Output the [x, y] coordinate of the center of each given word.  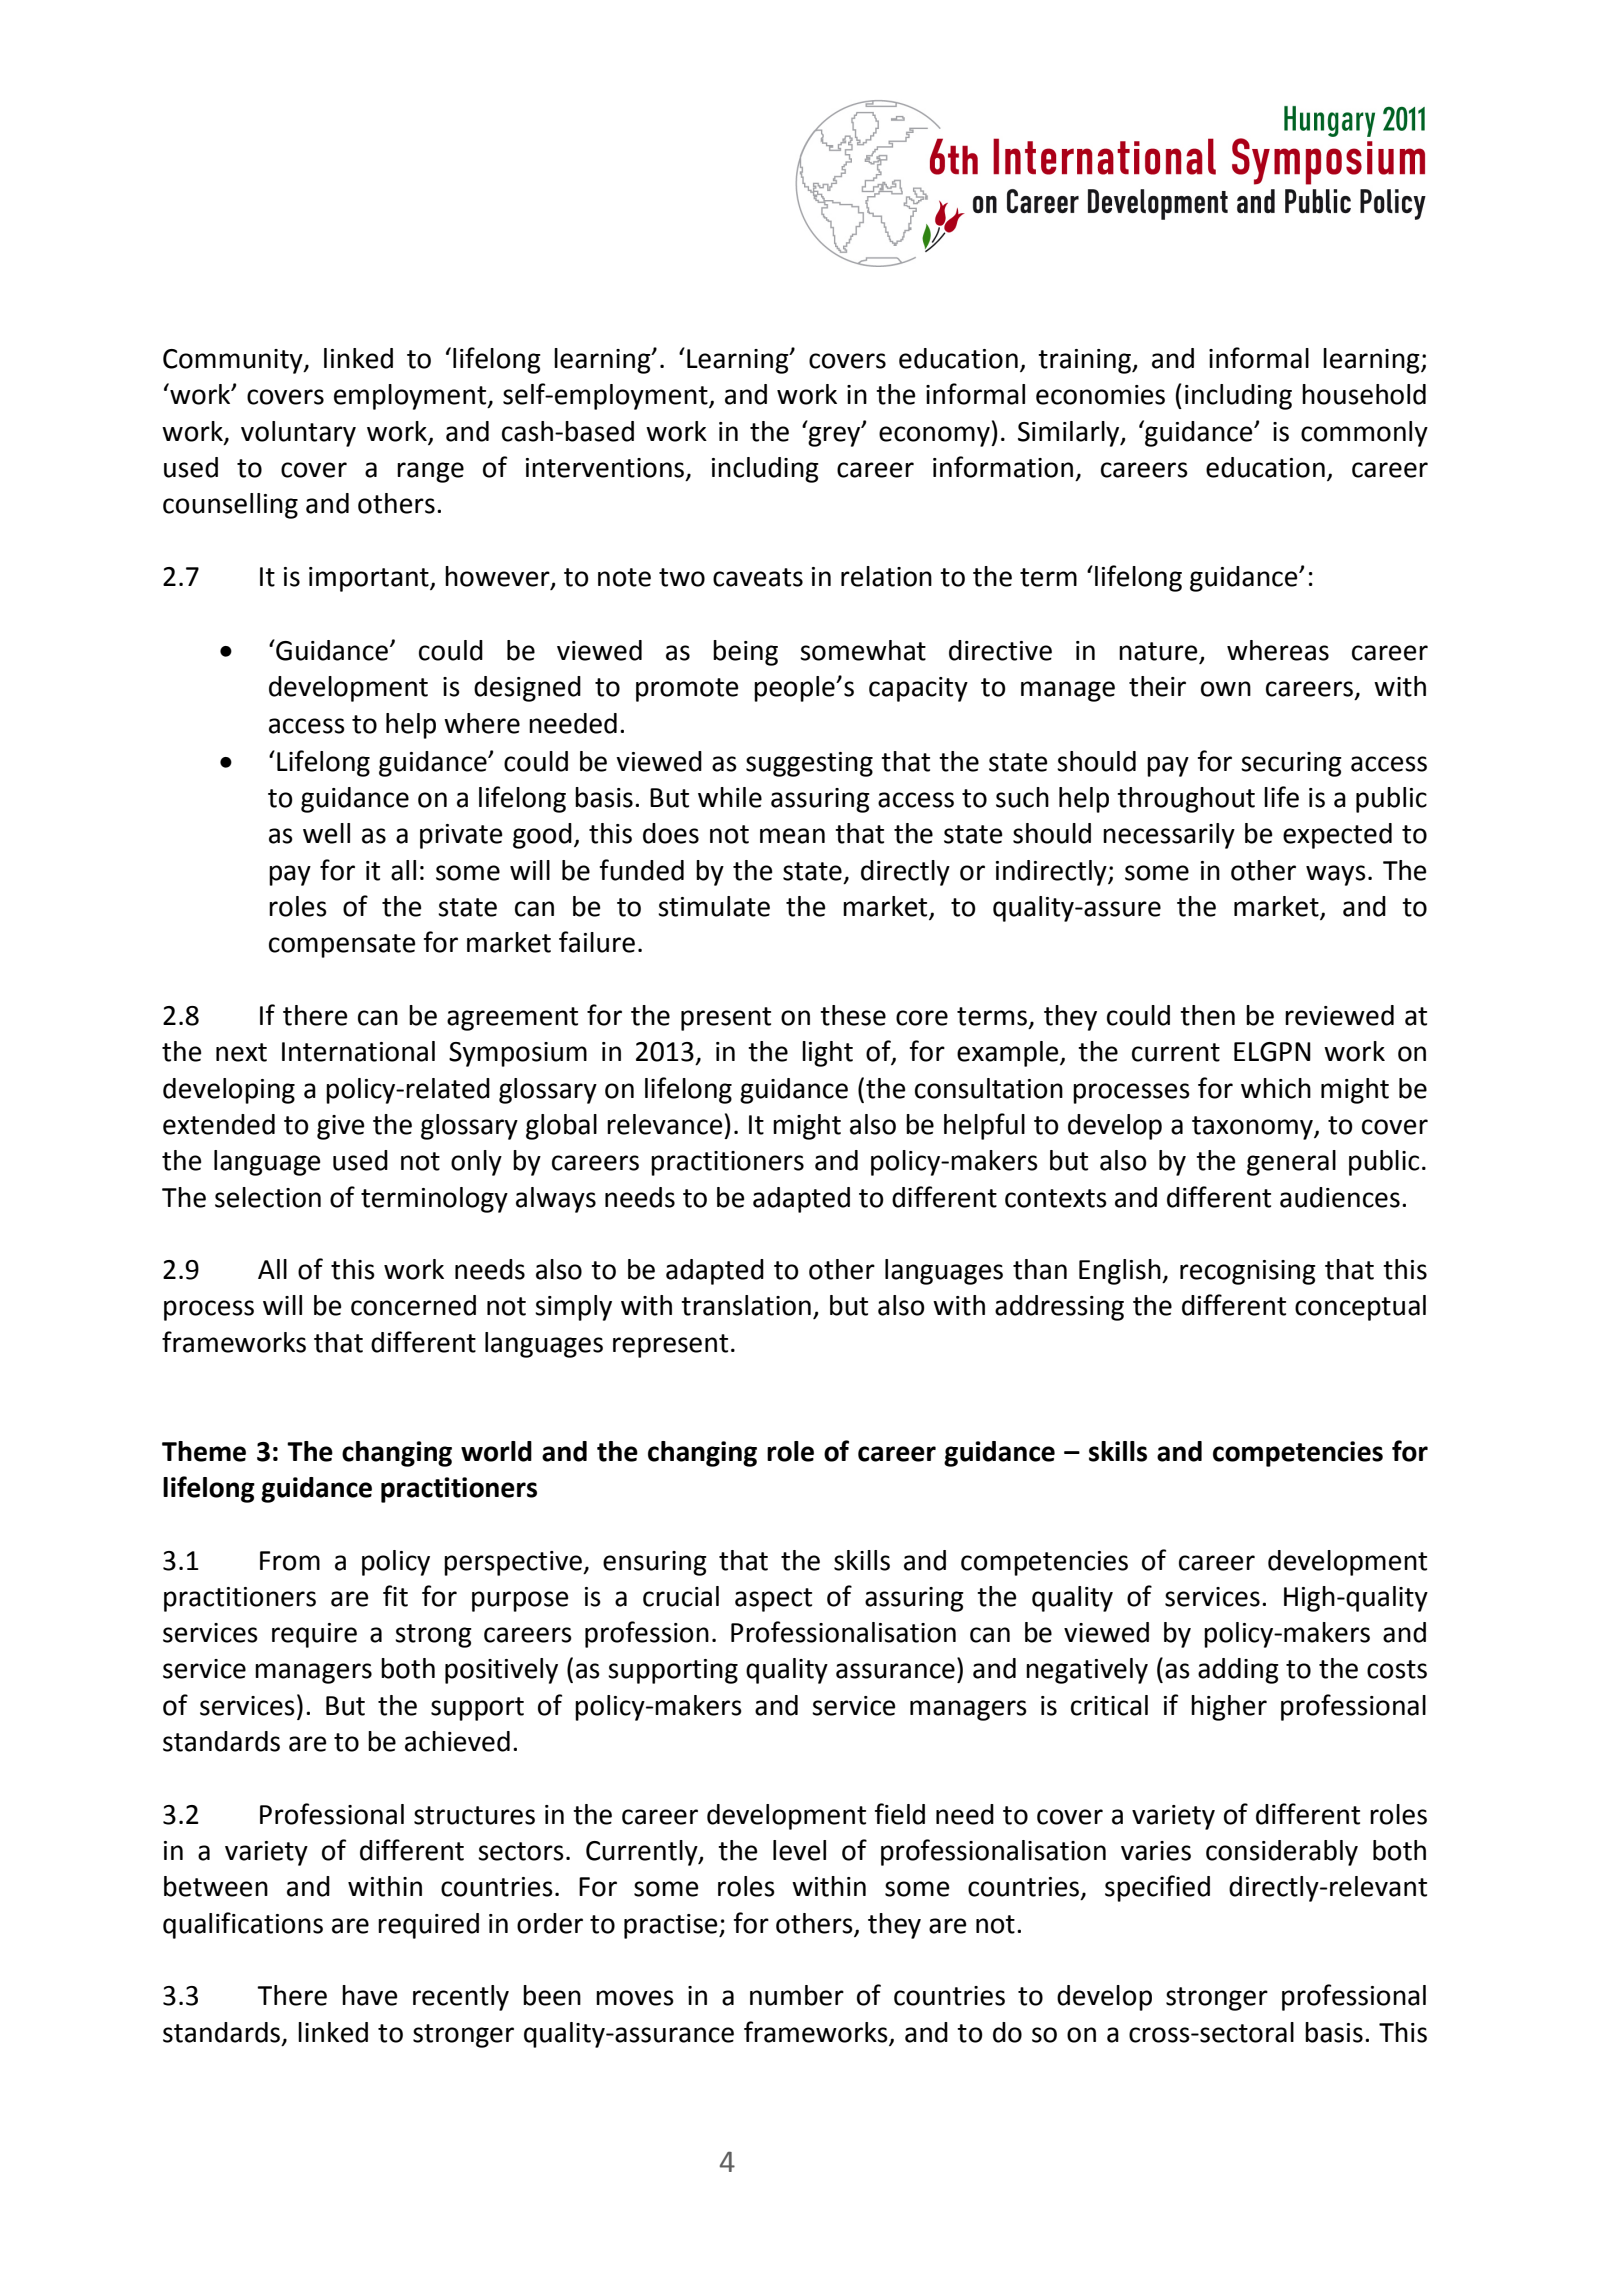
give [340, 1127]
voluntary [298, 434]
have [369, 1995]
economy [935, 436]
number [797, 1995]
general [1291, 1163]
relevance [664, 1124]
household [1364, 394]
